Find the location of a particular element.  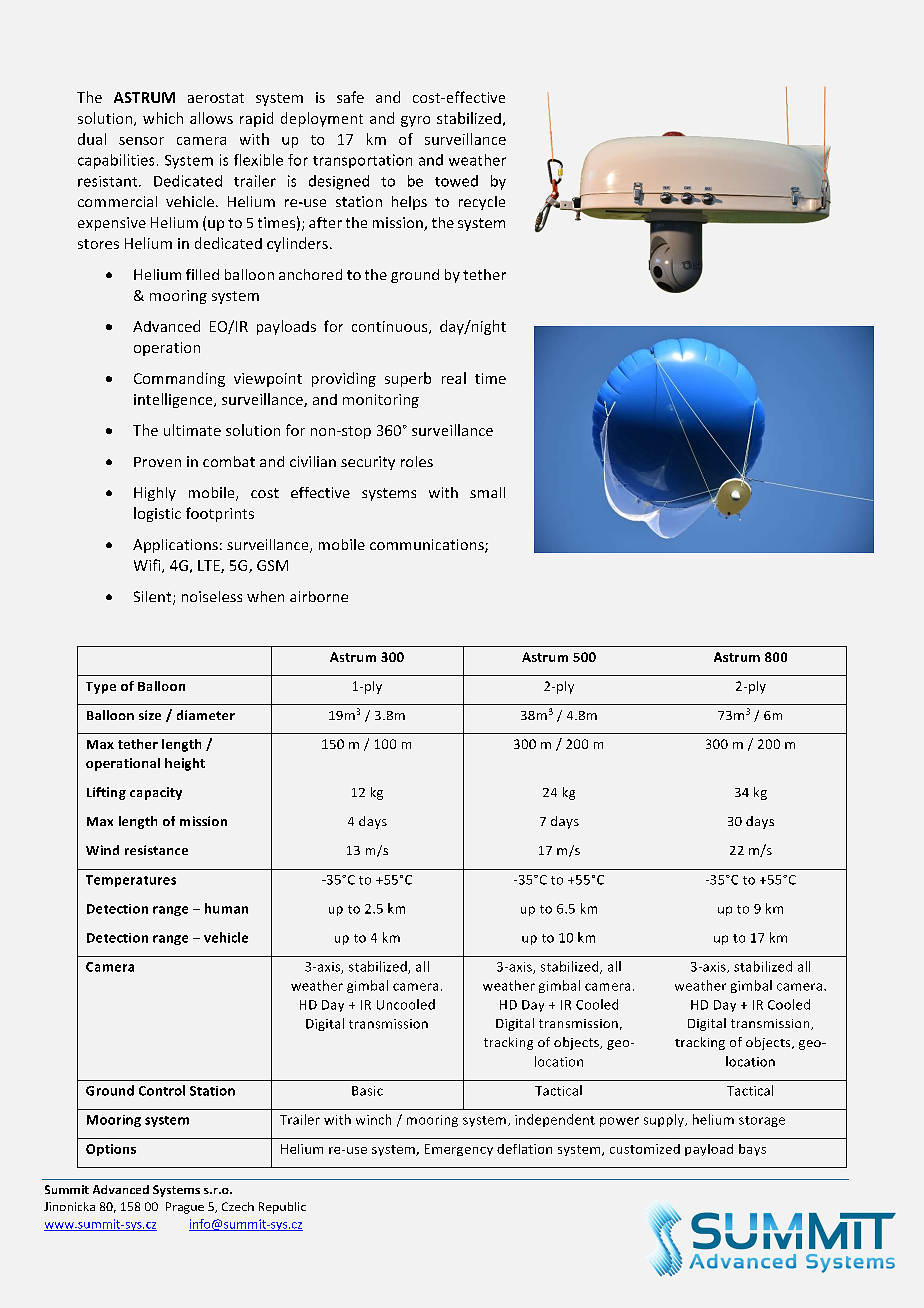

Emergency is located at coordinates (459, 1150).
